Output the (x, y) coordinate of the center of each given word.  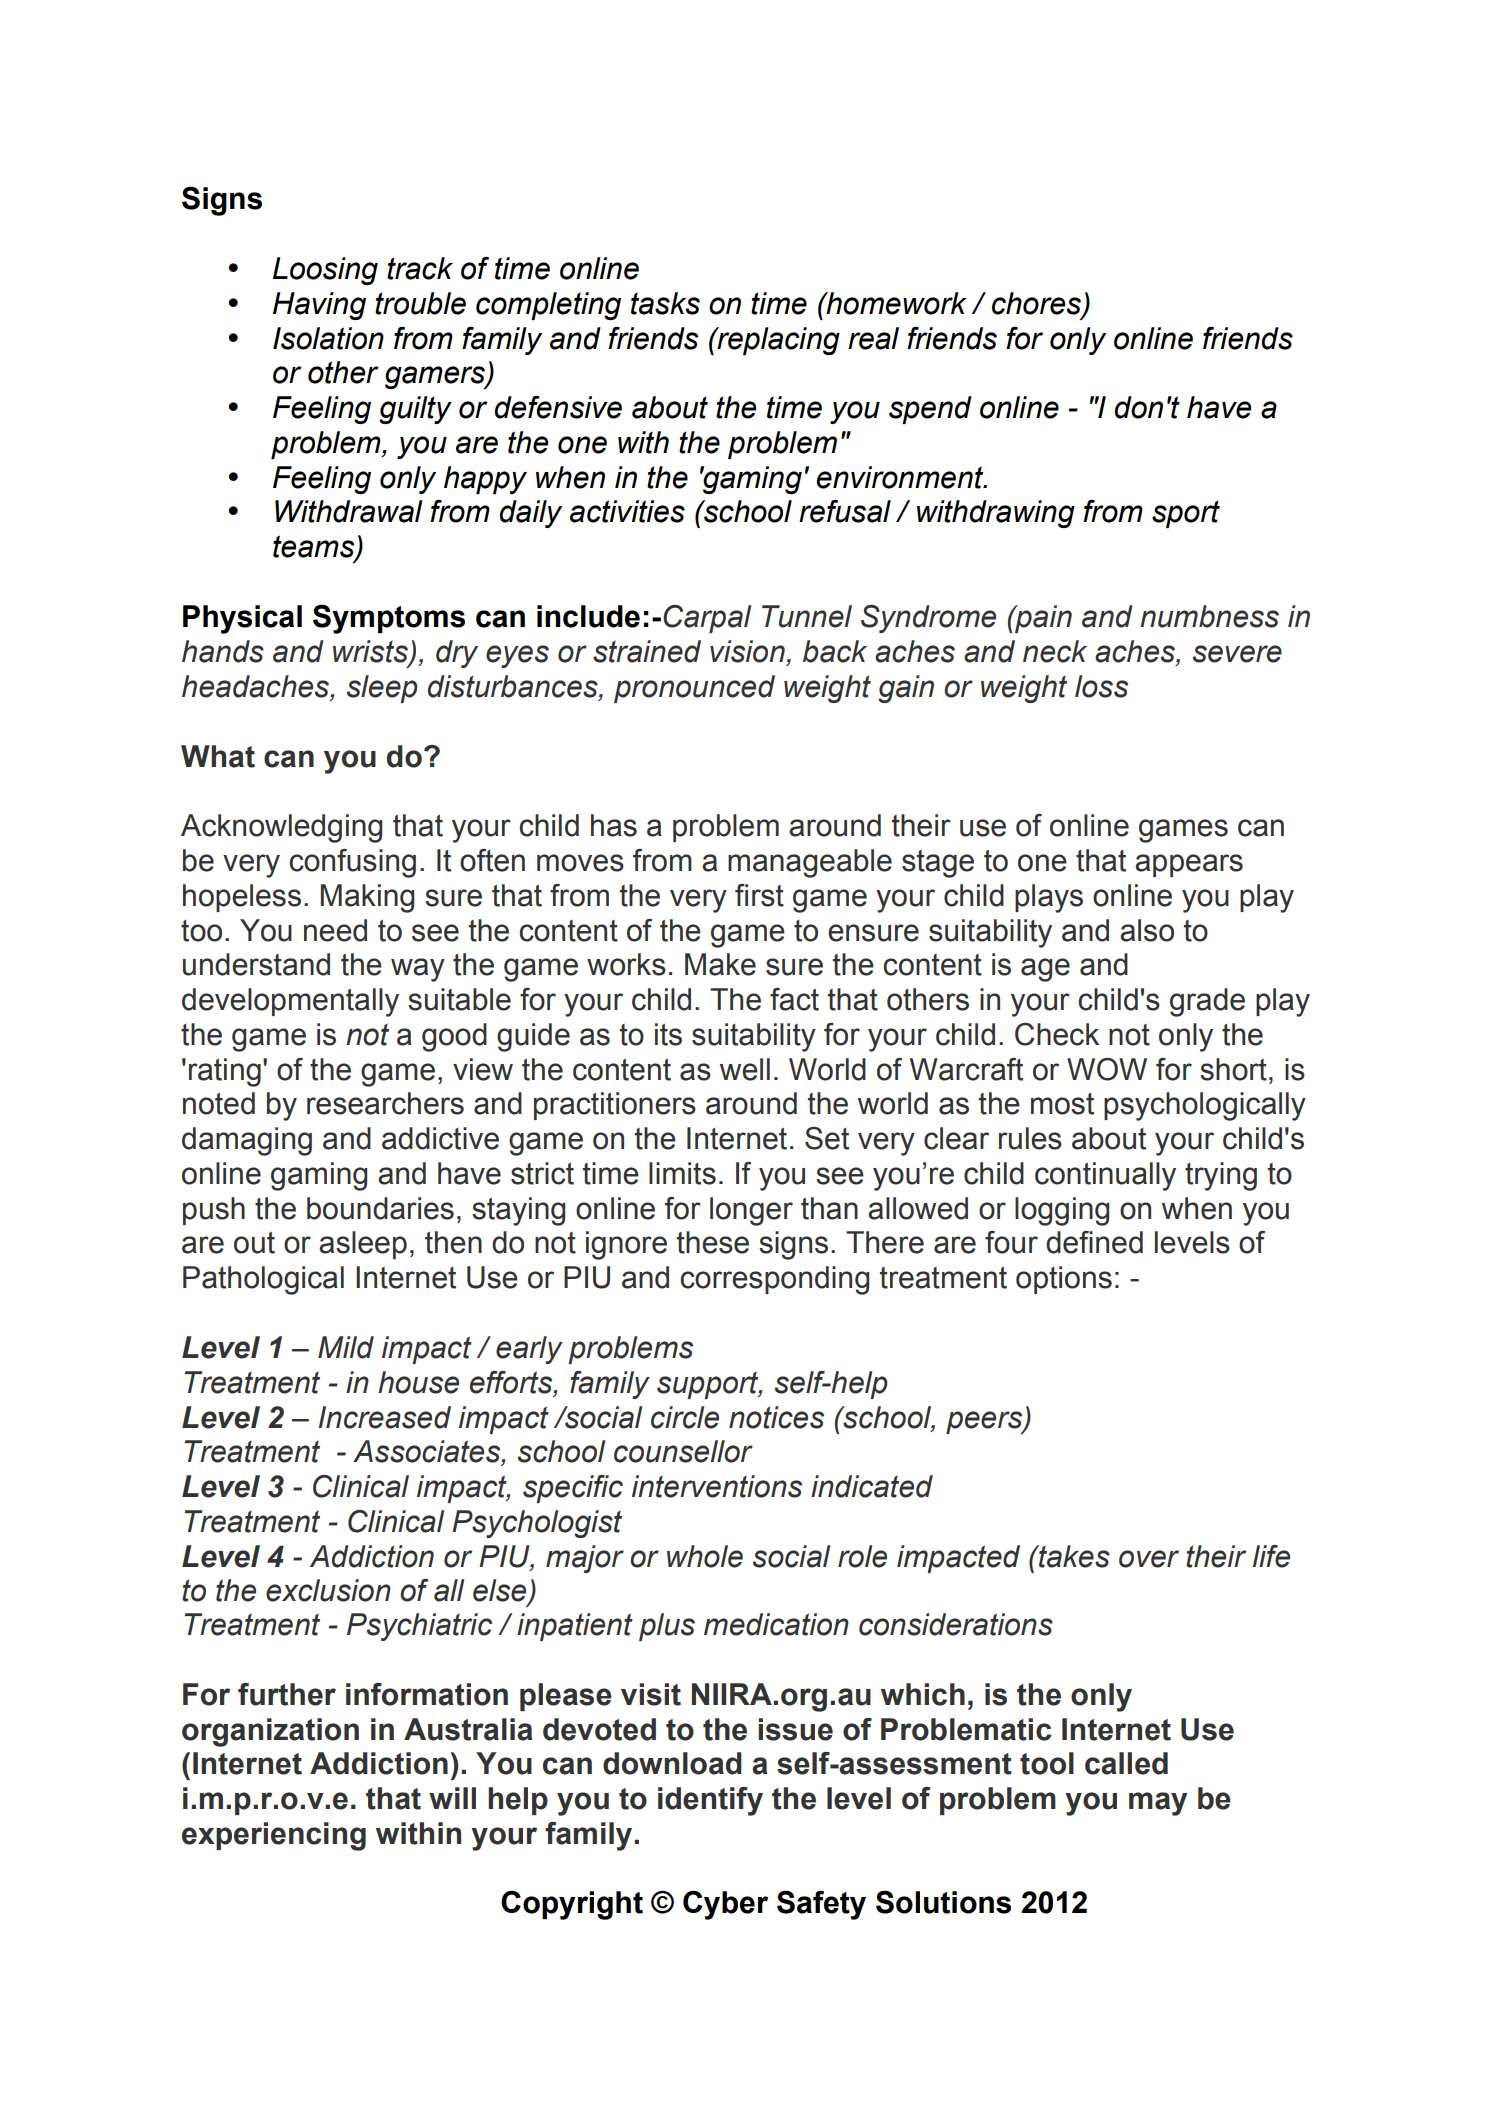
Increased (384, 1417)
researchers (385, 1103)
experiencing (274, 1836)
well (745, 1069)
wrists (371, 652)
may (1158, 1804)
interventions (717, 1486)
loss (1101, 686)
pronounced (694, 689)
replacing (777, 341)
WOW (1107, 1069)
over (1149, 1559)
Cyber (725, 1905)
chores (1038, 304)
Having (319, 306)
